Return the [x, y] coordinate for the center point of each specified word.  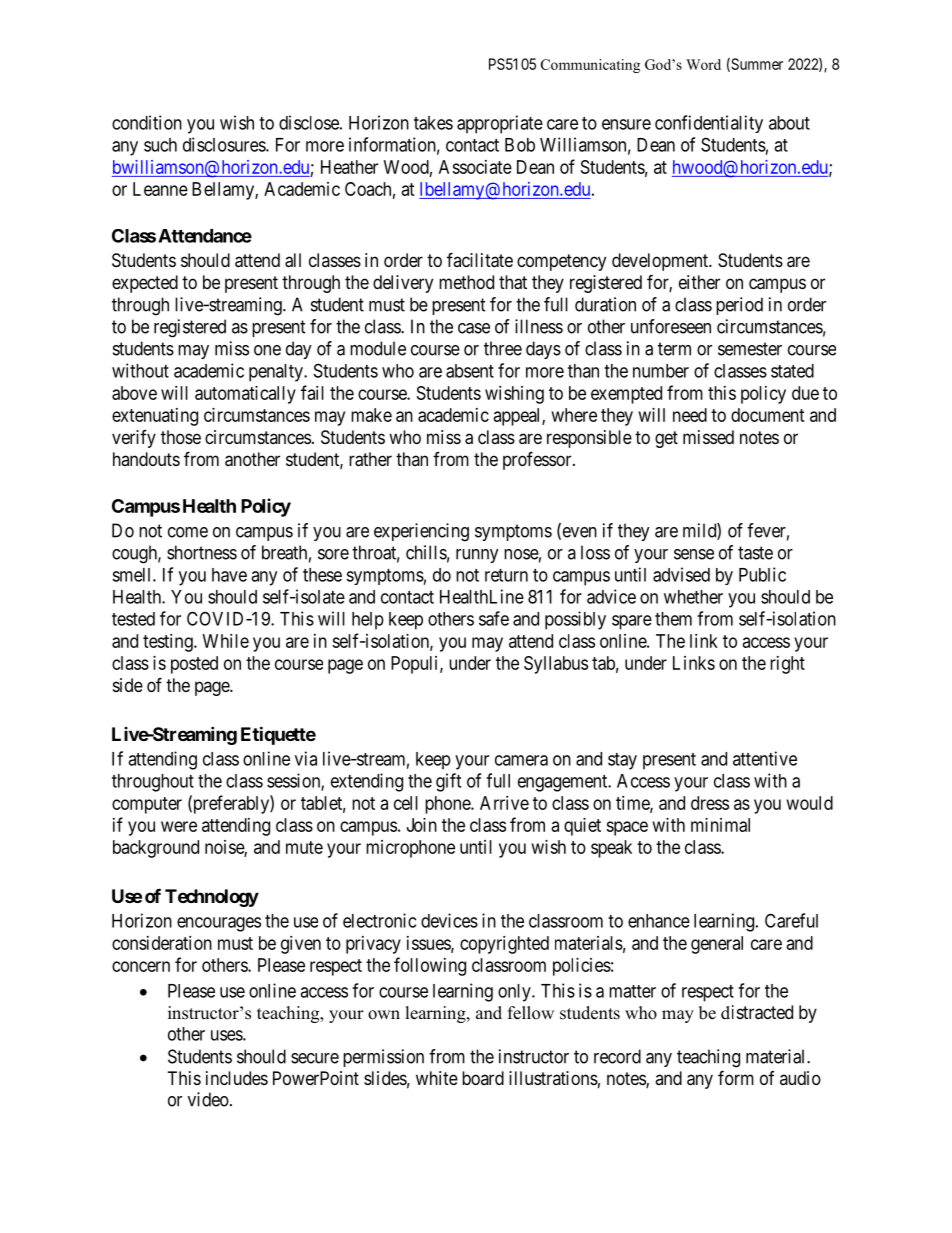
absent [470, 371]
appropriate [500, 124]
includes [237, 1078]
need [690, 415]
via [306, 758]
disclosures [225, 144]
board [483, 1078]
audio [800, 1078]
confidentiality [709, 124]
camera [521, 760]
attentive [765, 758]
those [181, 437]
